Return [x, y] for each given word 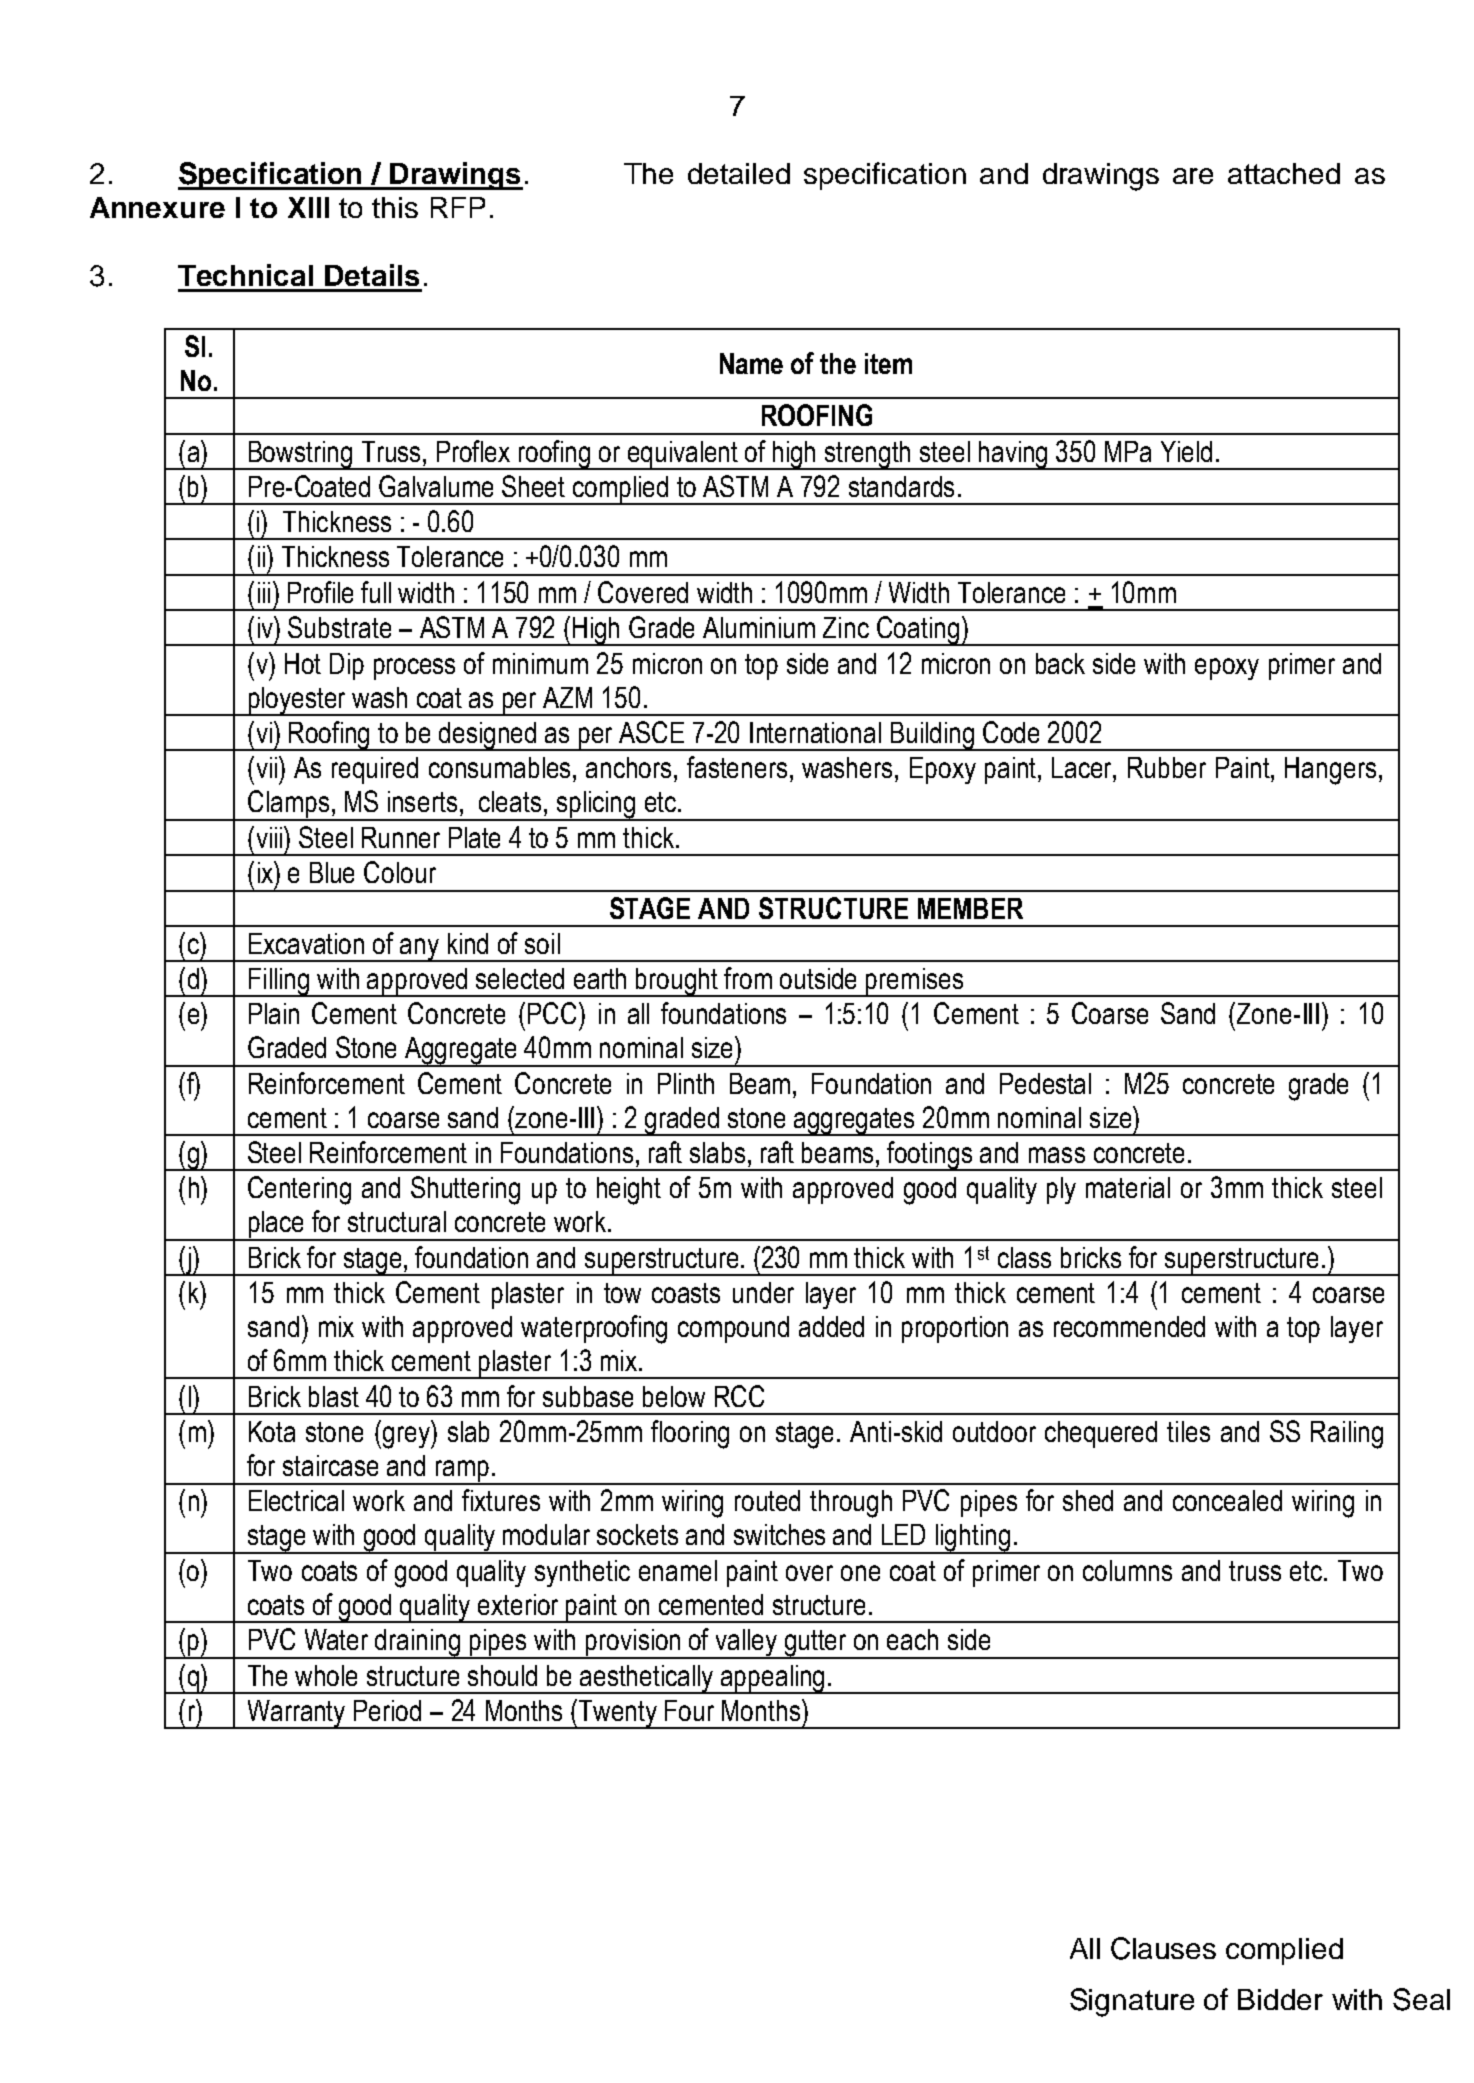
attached [1284, 173]
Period [387, 1710]
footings [930, 1156]
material [1128, 1187]
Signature [1132, 2002]
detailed [739, 173]
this [395, 207]
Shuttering [465, 1190]
